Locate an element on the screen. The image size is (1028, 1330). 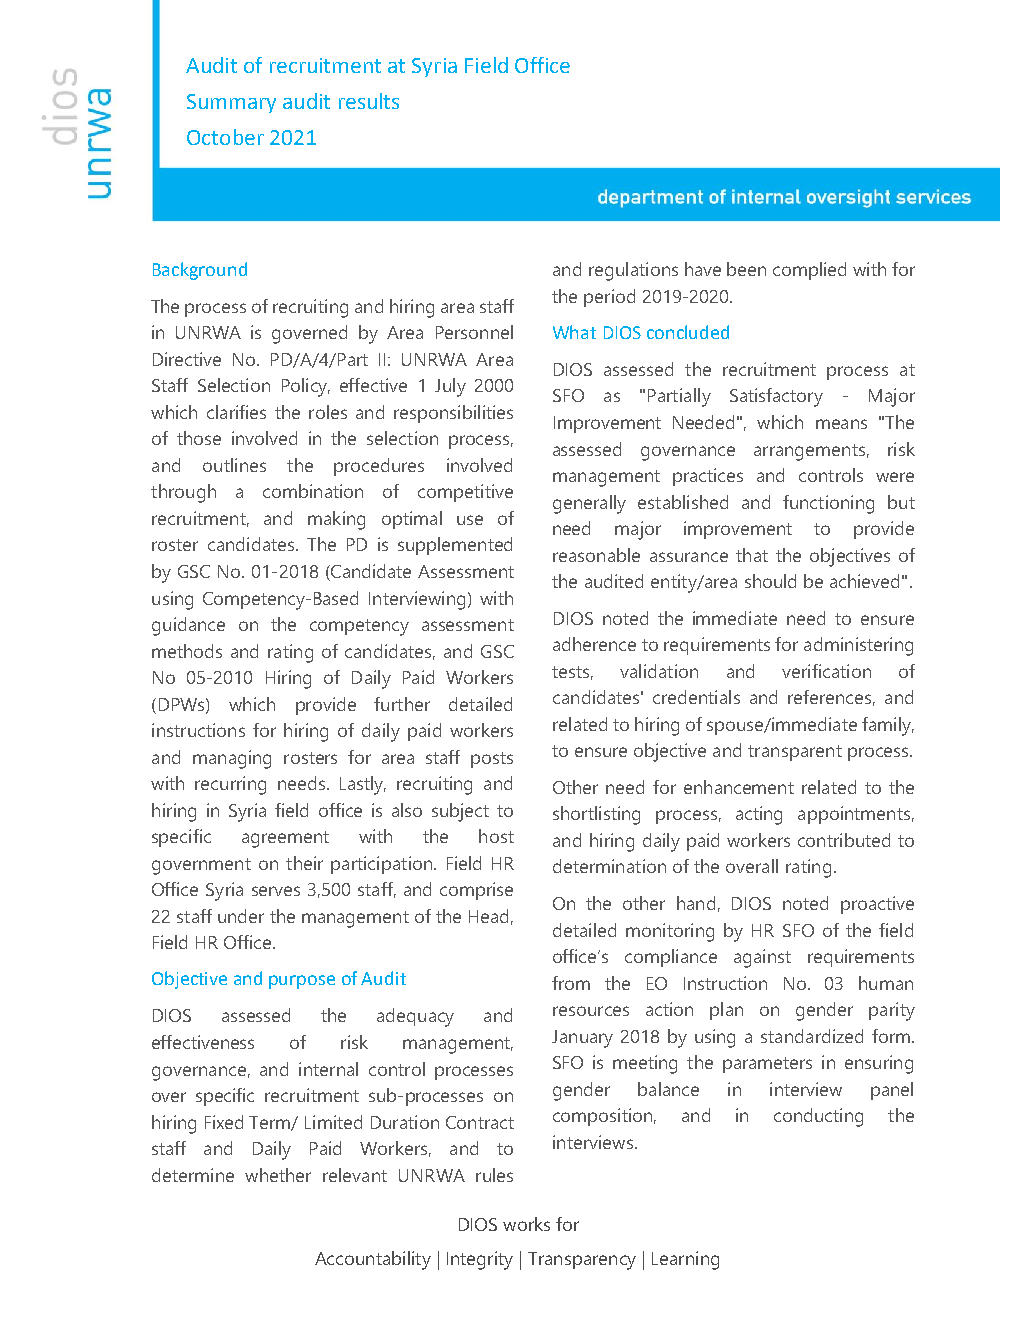
combination is located at coordinates (313, 491).
